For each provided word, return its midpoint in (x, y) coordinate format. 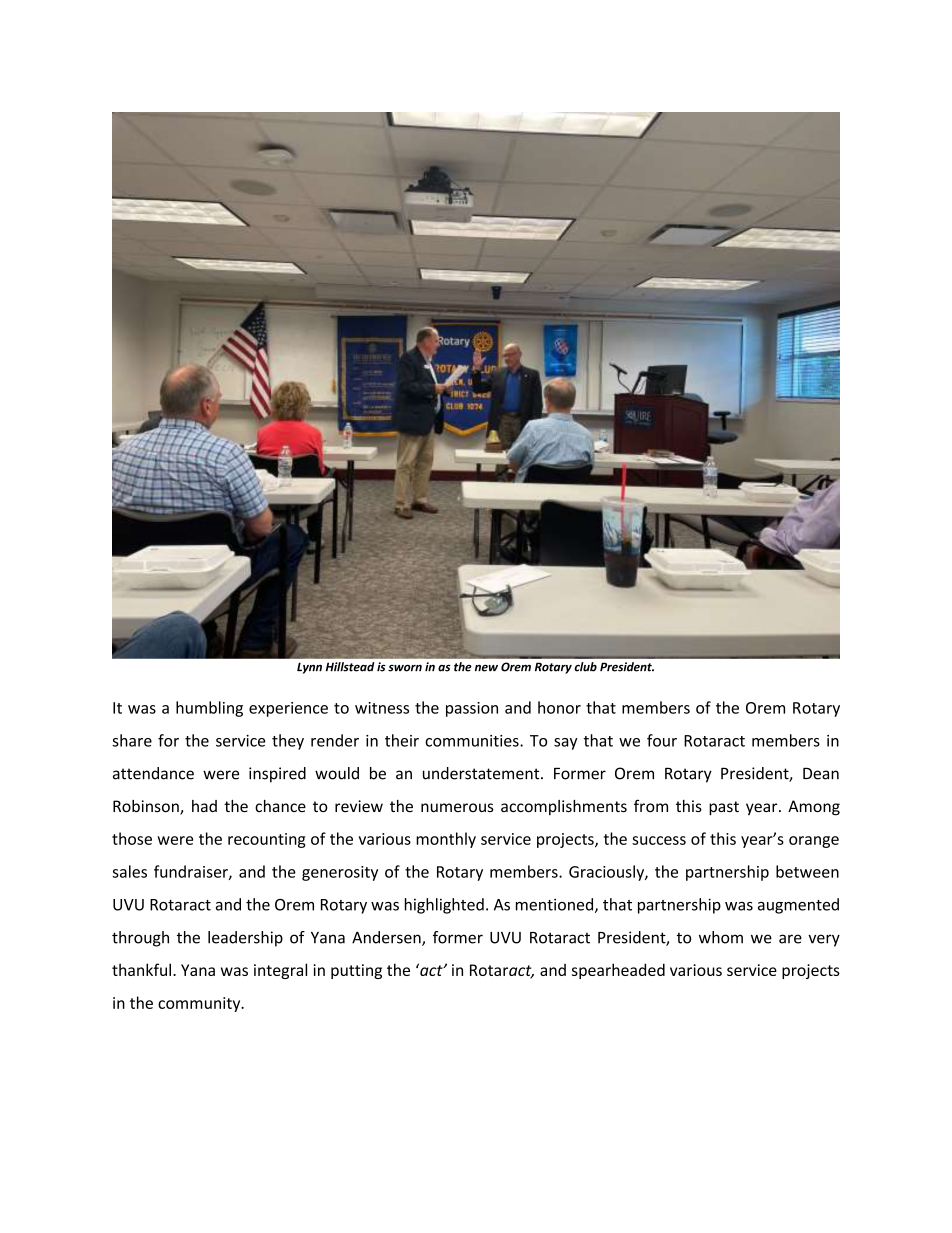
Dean (821, 773)
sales (129, 871)
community (200, 1004)
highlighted (444, 906)
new (486, 668)
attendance (153, 773)
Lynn (309, 668)
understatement (482, 773)
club (585, 667)
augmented (798, 906)
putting (356, 971)
